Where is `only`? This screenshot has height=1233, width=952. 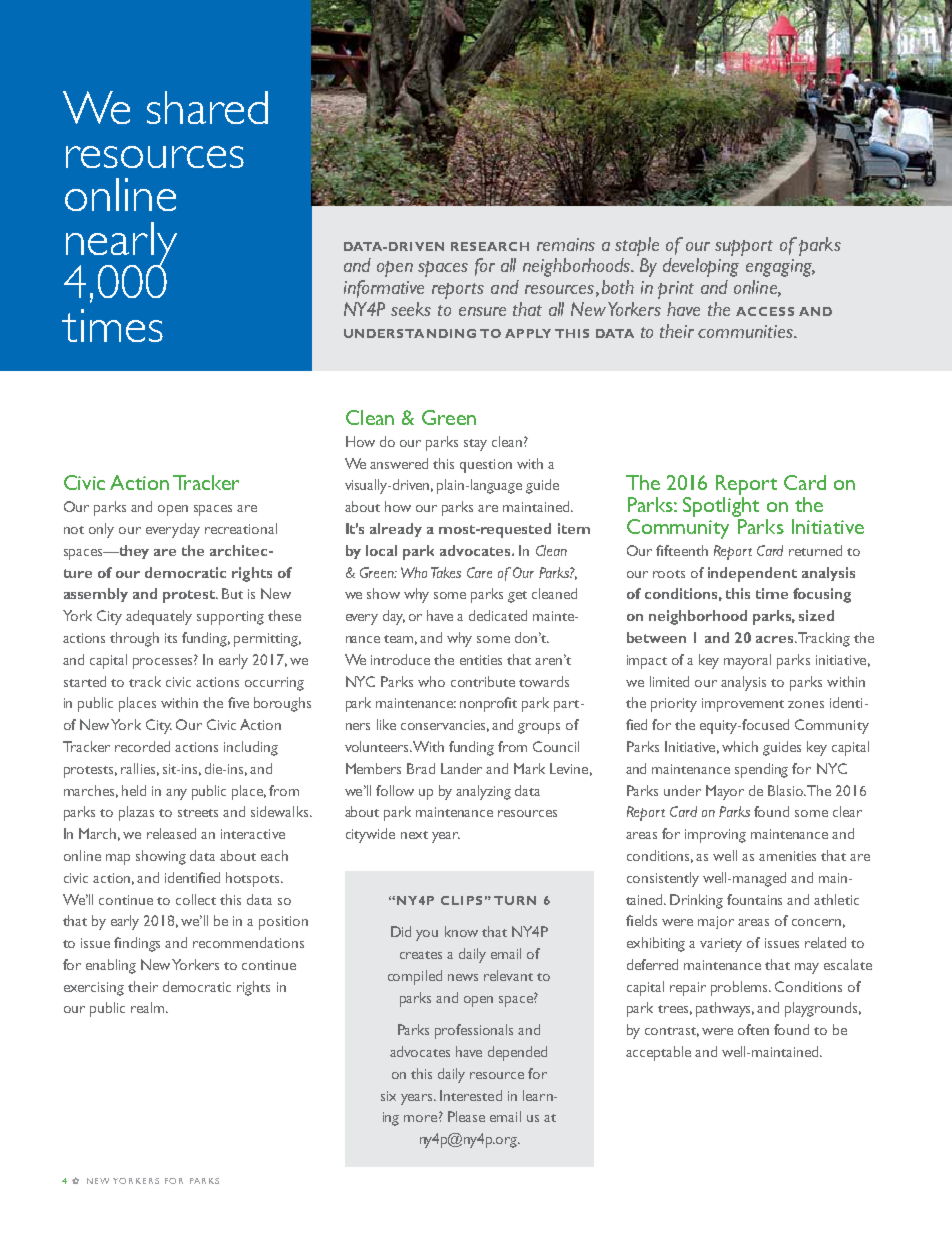
only is located at coordinates (101, 530).
